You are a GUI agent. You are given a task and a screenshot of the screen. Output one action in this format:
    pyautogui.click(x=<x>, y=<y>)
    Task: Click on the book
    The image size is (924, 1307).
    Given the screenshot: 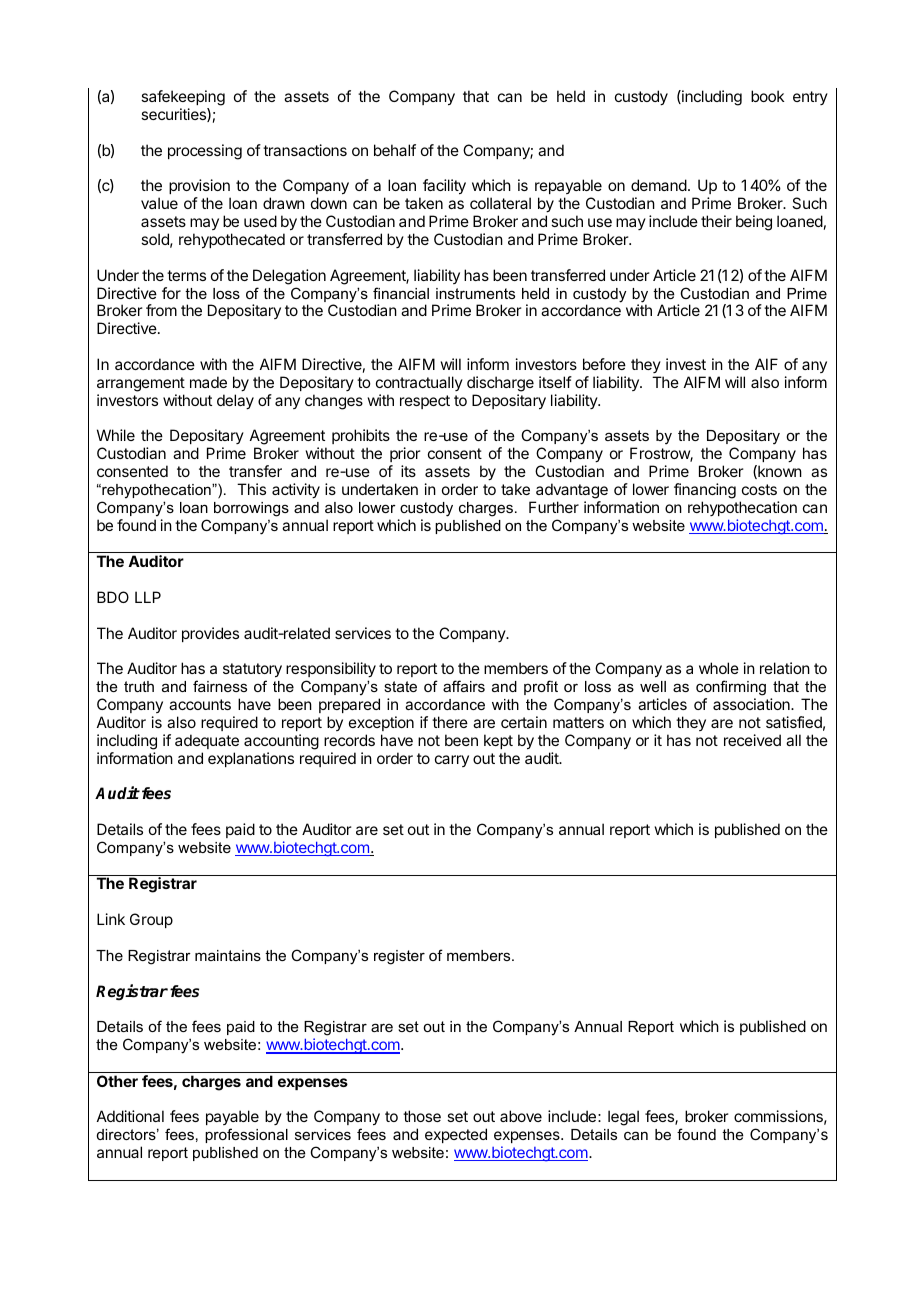 What is the action you would take?
    pyautogui.click(x=768, y=96)
